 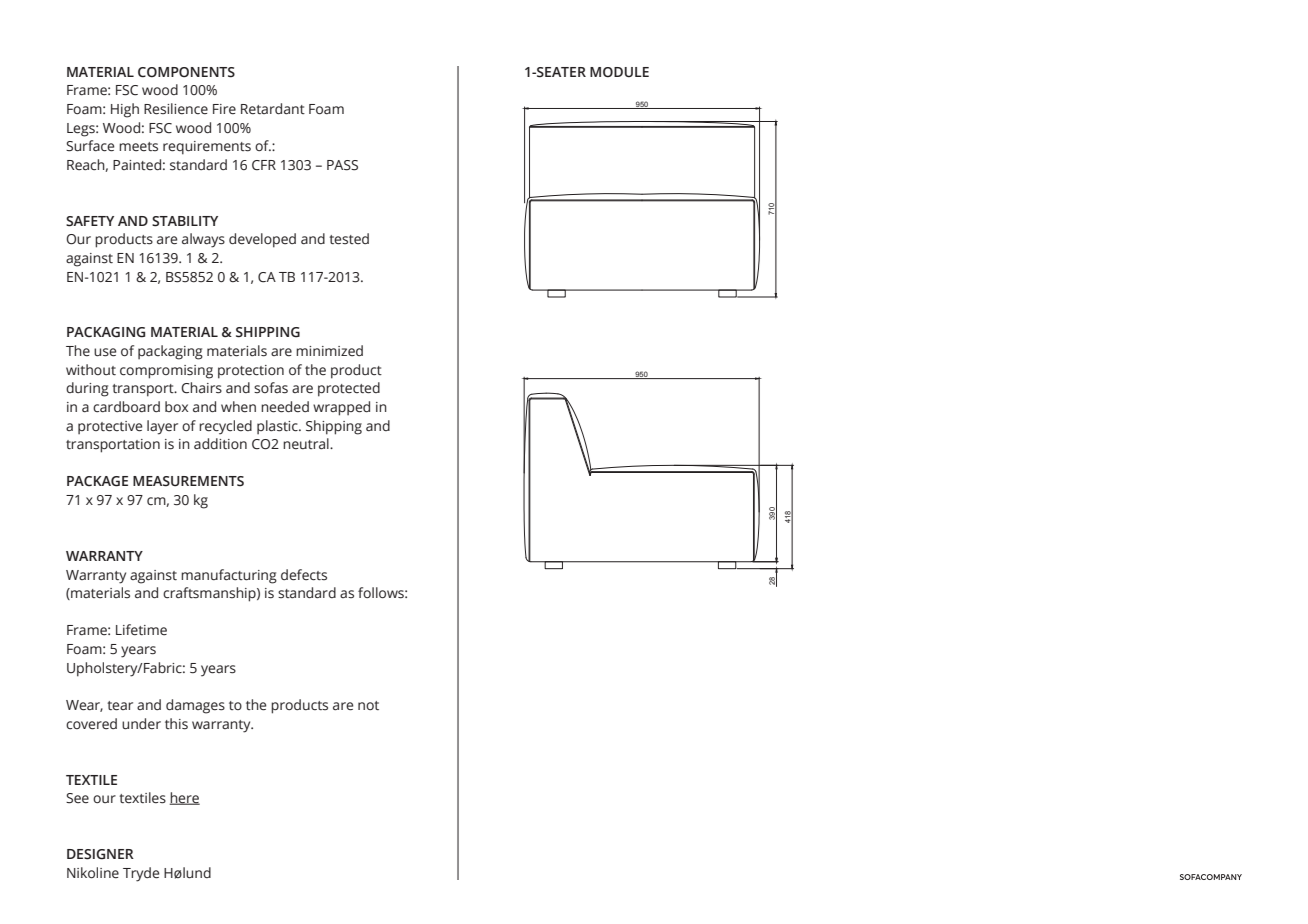 What do you see at coordinates (349, 389) in the image?
I see `protected` at bounding box center [349, 389].
